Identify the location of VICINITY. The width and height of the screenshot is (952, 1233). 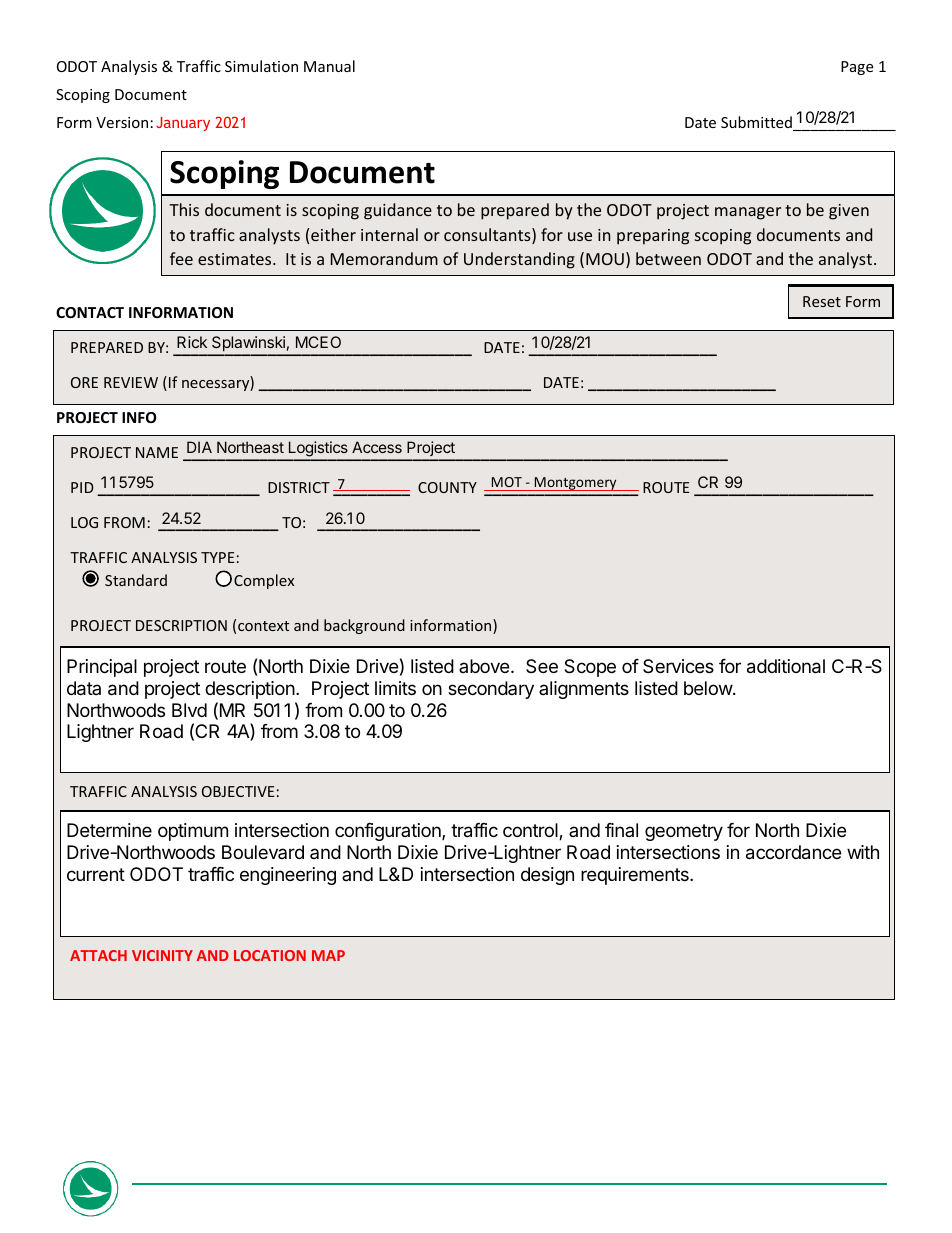
(162, 955).
